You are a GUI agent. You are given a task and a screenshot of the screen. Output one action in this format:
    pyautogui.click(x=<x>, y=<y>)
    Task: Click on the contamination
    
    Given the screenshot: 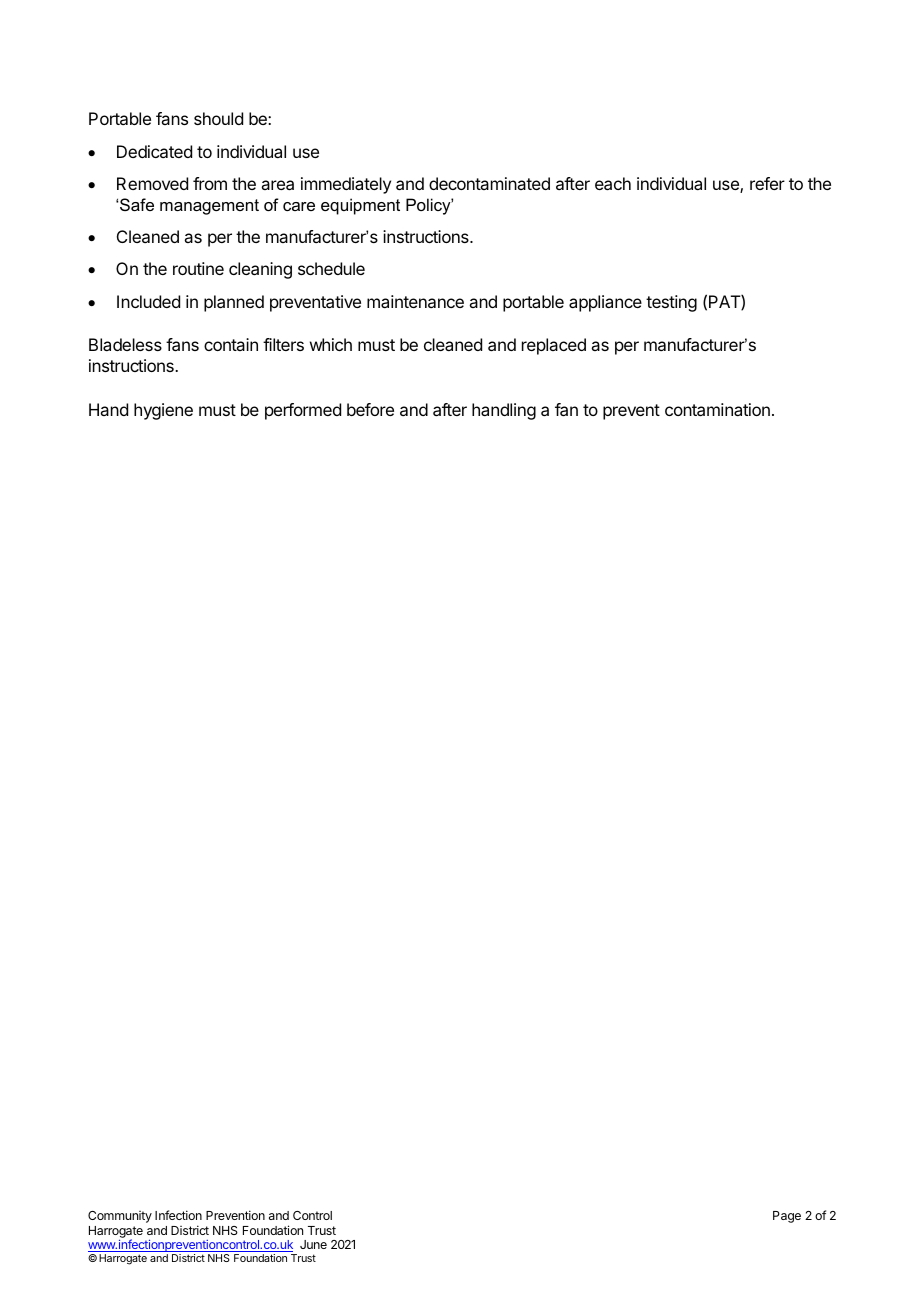 What is the action you would take?
    pyautogui.click(x=717, y=409)
